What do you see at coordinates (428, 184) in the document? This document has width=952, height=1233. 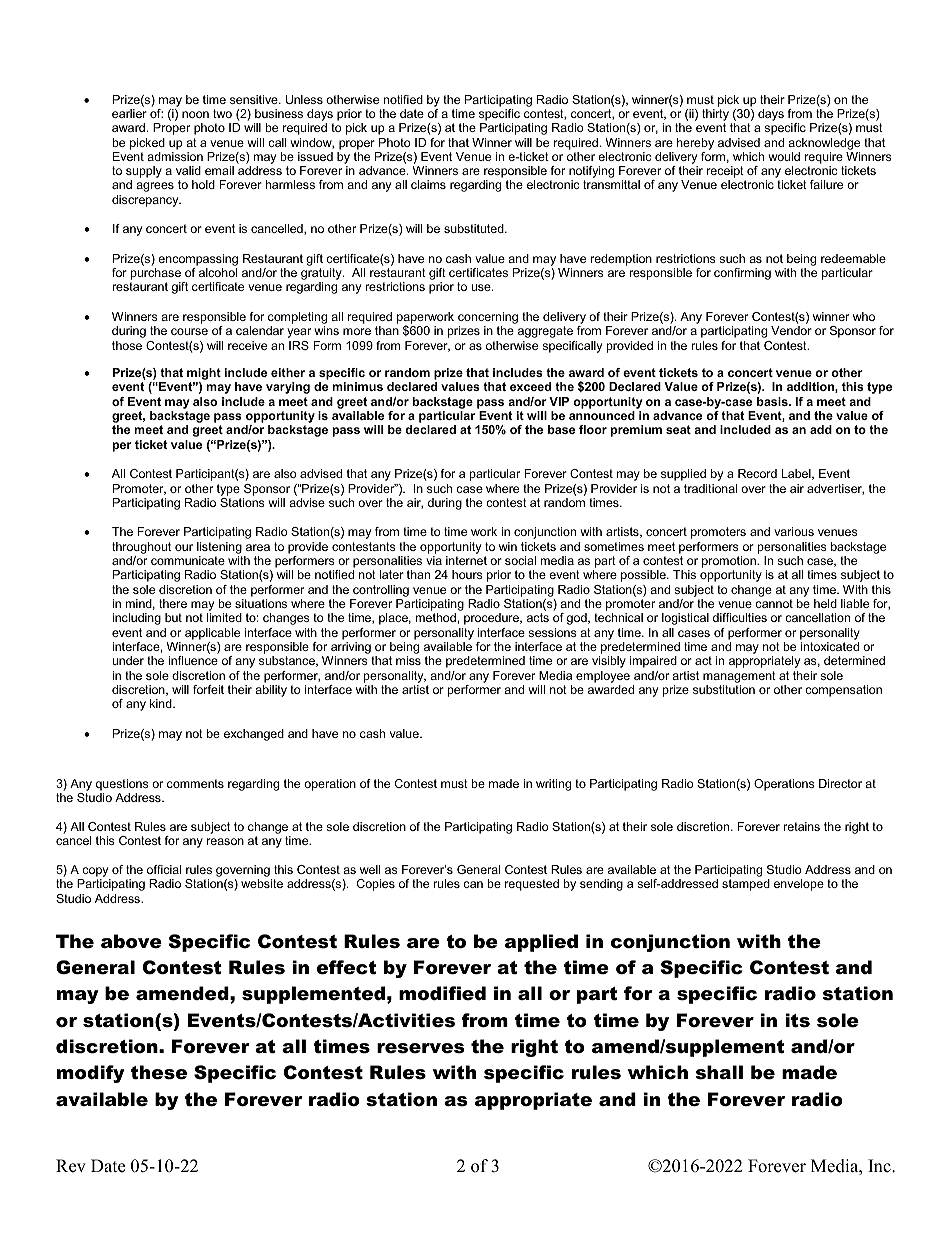 I see `claims` at bounding box center [428, 184].
